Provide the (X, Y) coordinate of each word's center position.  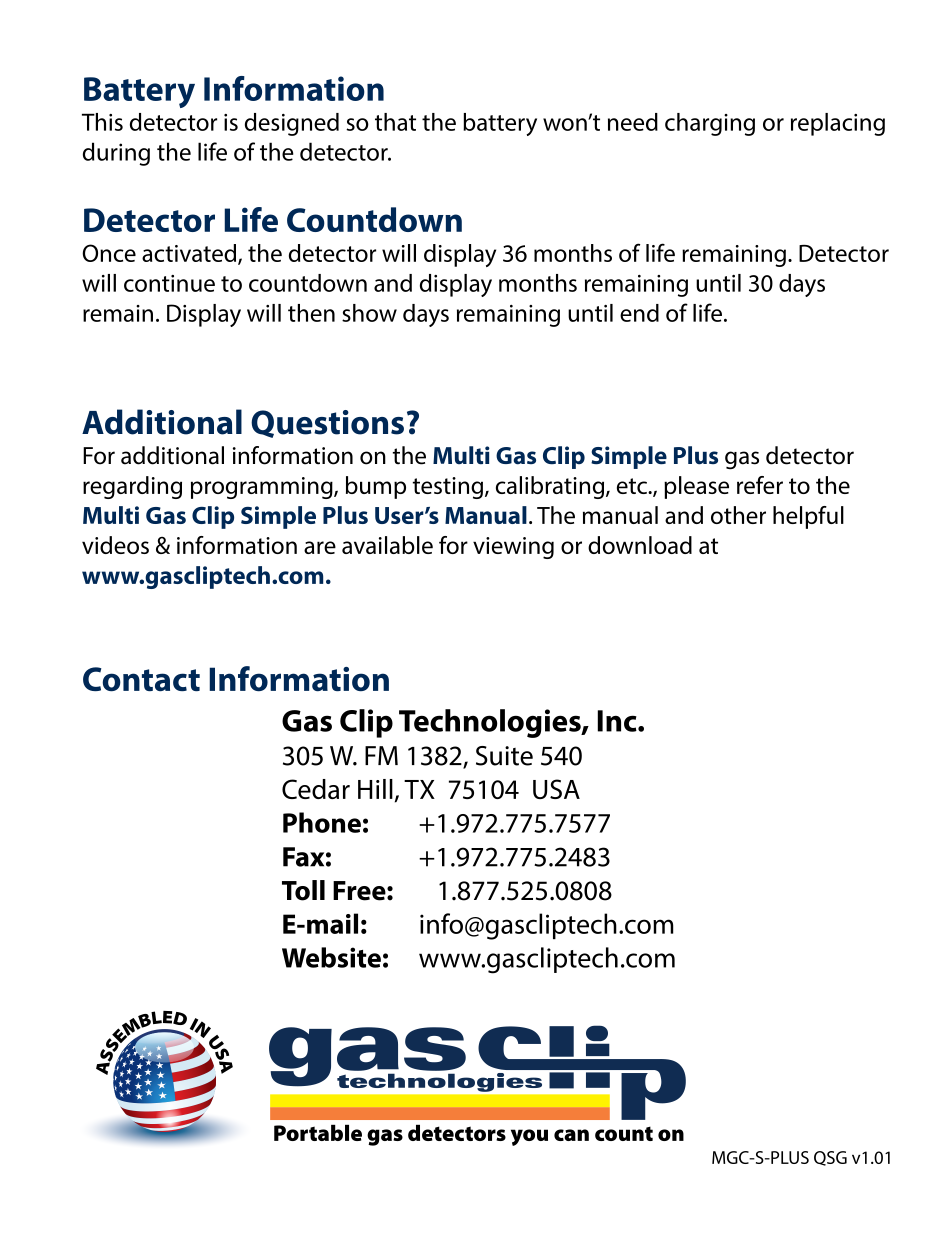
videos (115, 545)
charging (710, 124)
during (116, 154)
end (639, 313)
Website (331, 957)
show (369, 313)
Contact (141, 679)
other (738, 515)
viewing (513, 548)
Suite (504, 756)
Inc (618, 721)
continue (169, 283)
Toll (303, 890)
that (395, 122)
